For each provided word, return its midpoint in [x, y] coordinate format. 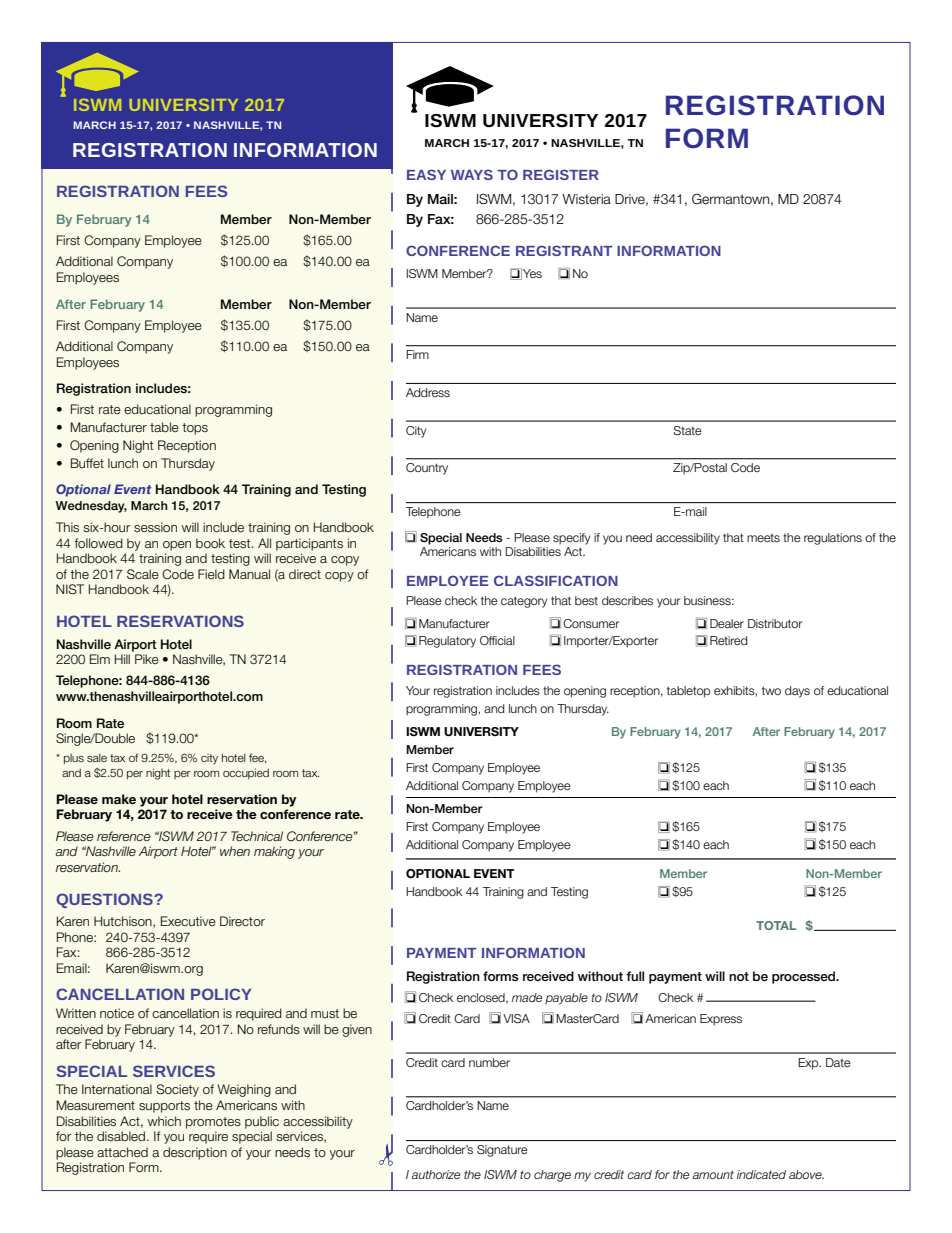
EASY [426, 174]
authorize [436, 1174]
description [195, 1153]
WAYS [472, 174]
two [771, 690]
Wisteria [586, 199]
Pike [147, 659]
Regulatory [447, 642]
